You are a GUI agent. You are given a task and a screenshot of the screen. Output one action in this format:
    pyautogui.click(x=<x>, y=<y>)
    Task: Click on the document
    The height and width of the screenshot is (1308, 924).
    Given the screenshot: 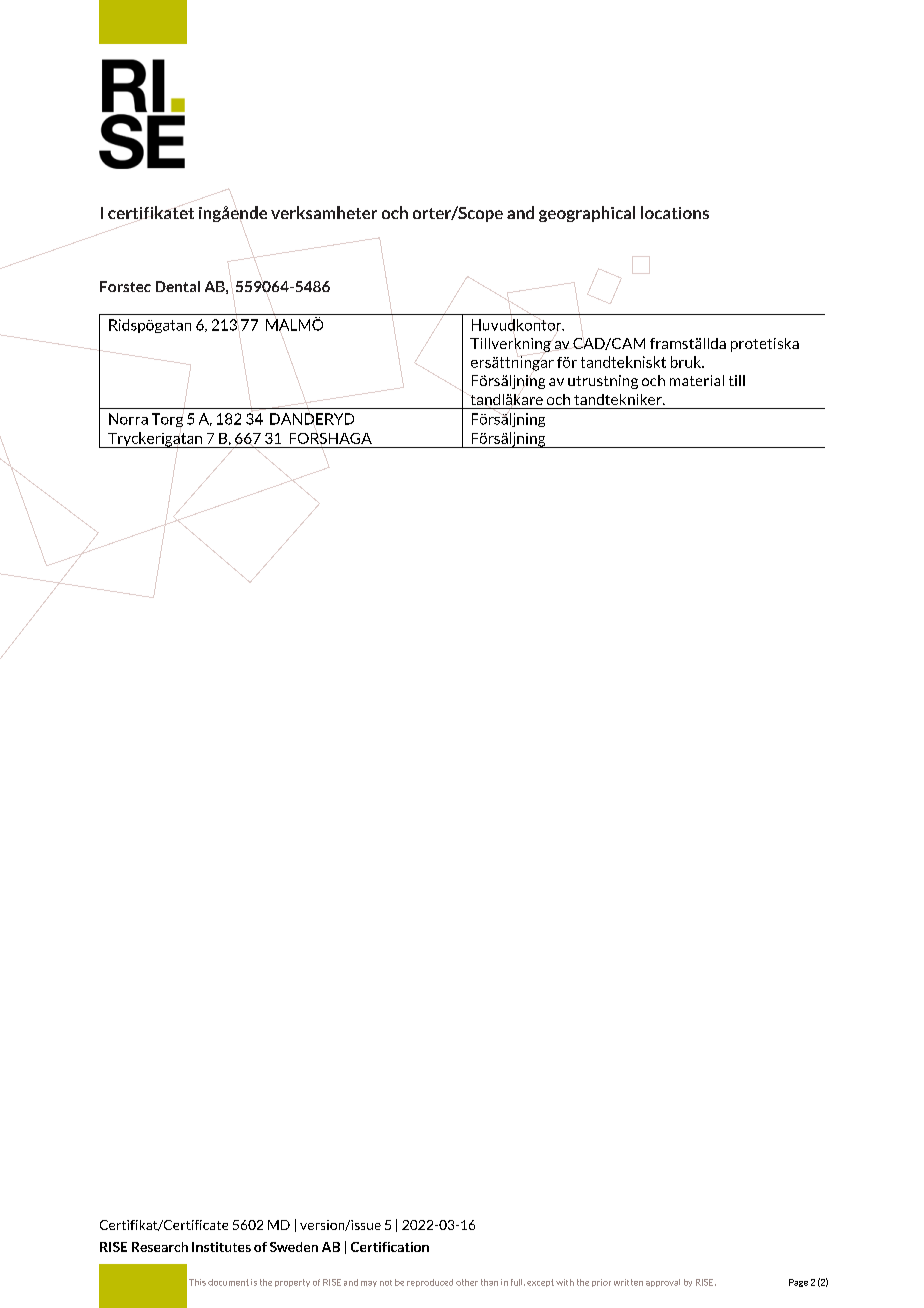 What is the action you would take?
    pyautogui.click(x=228, y=1282)
